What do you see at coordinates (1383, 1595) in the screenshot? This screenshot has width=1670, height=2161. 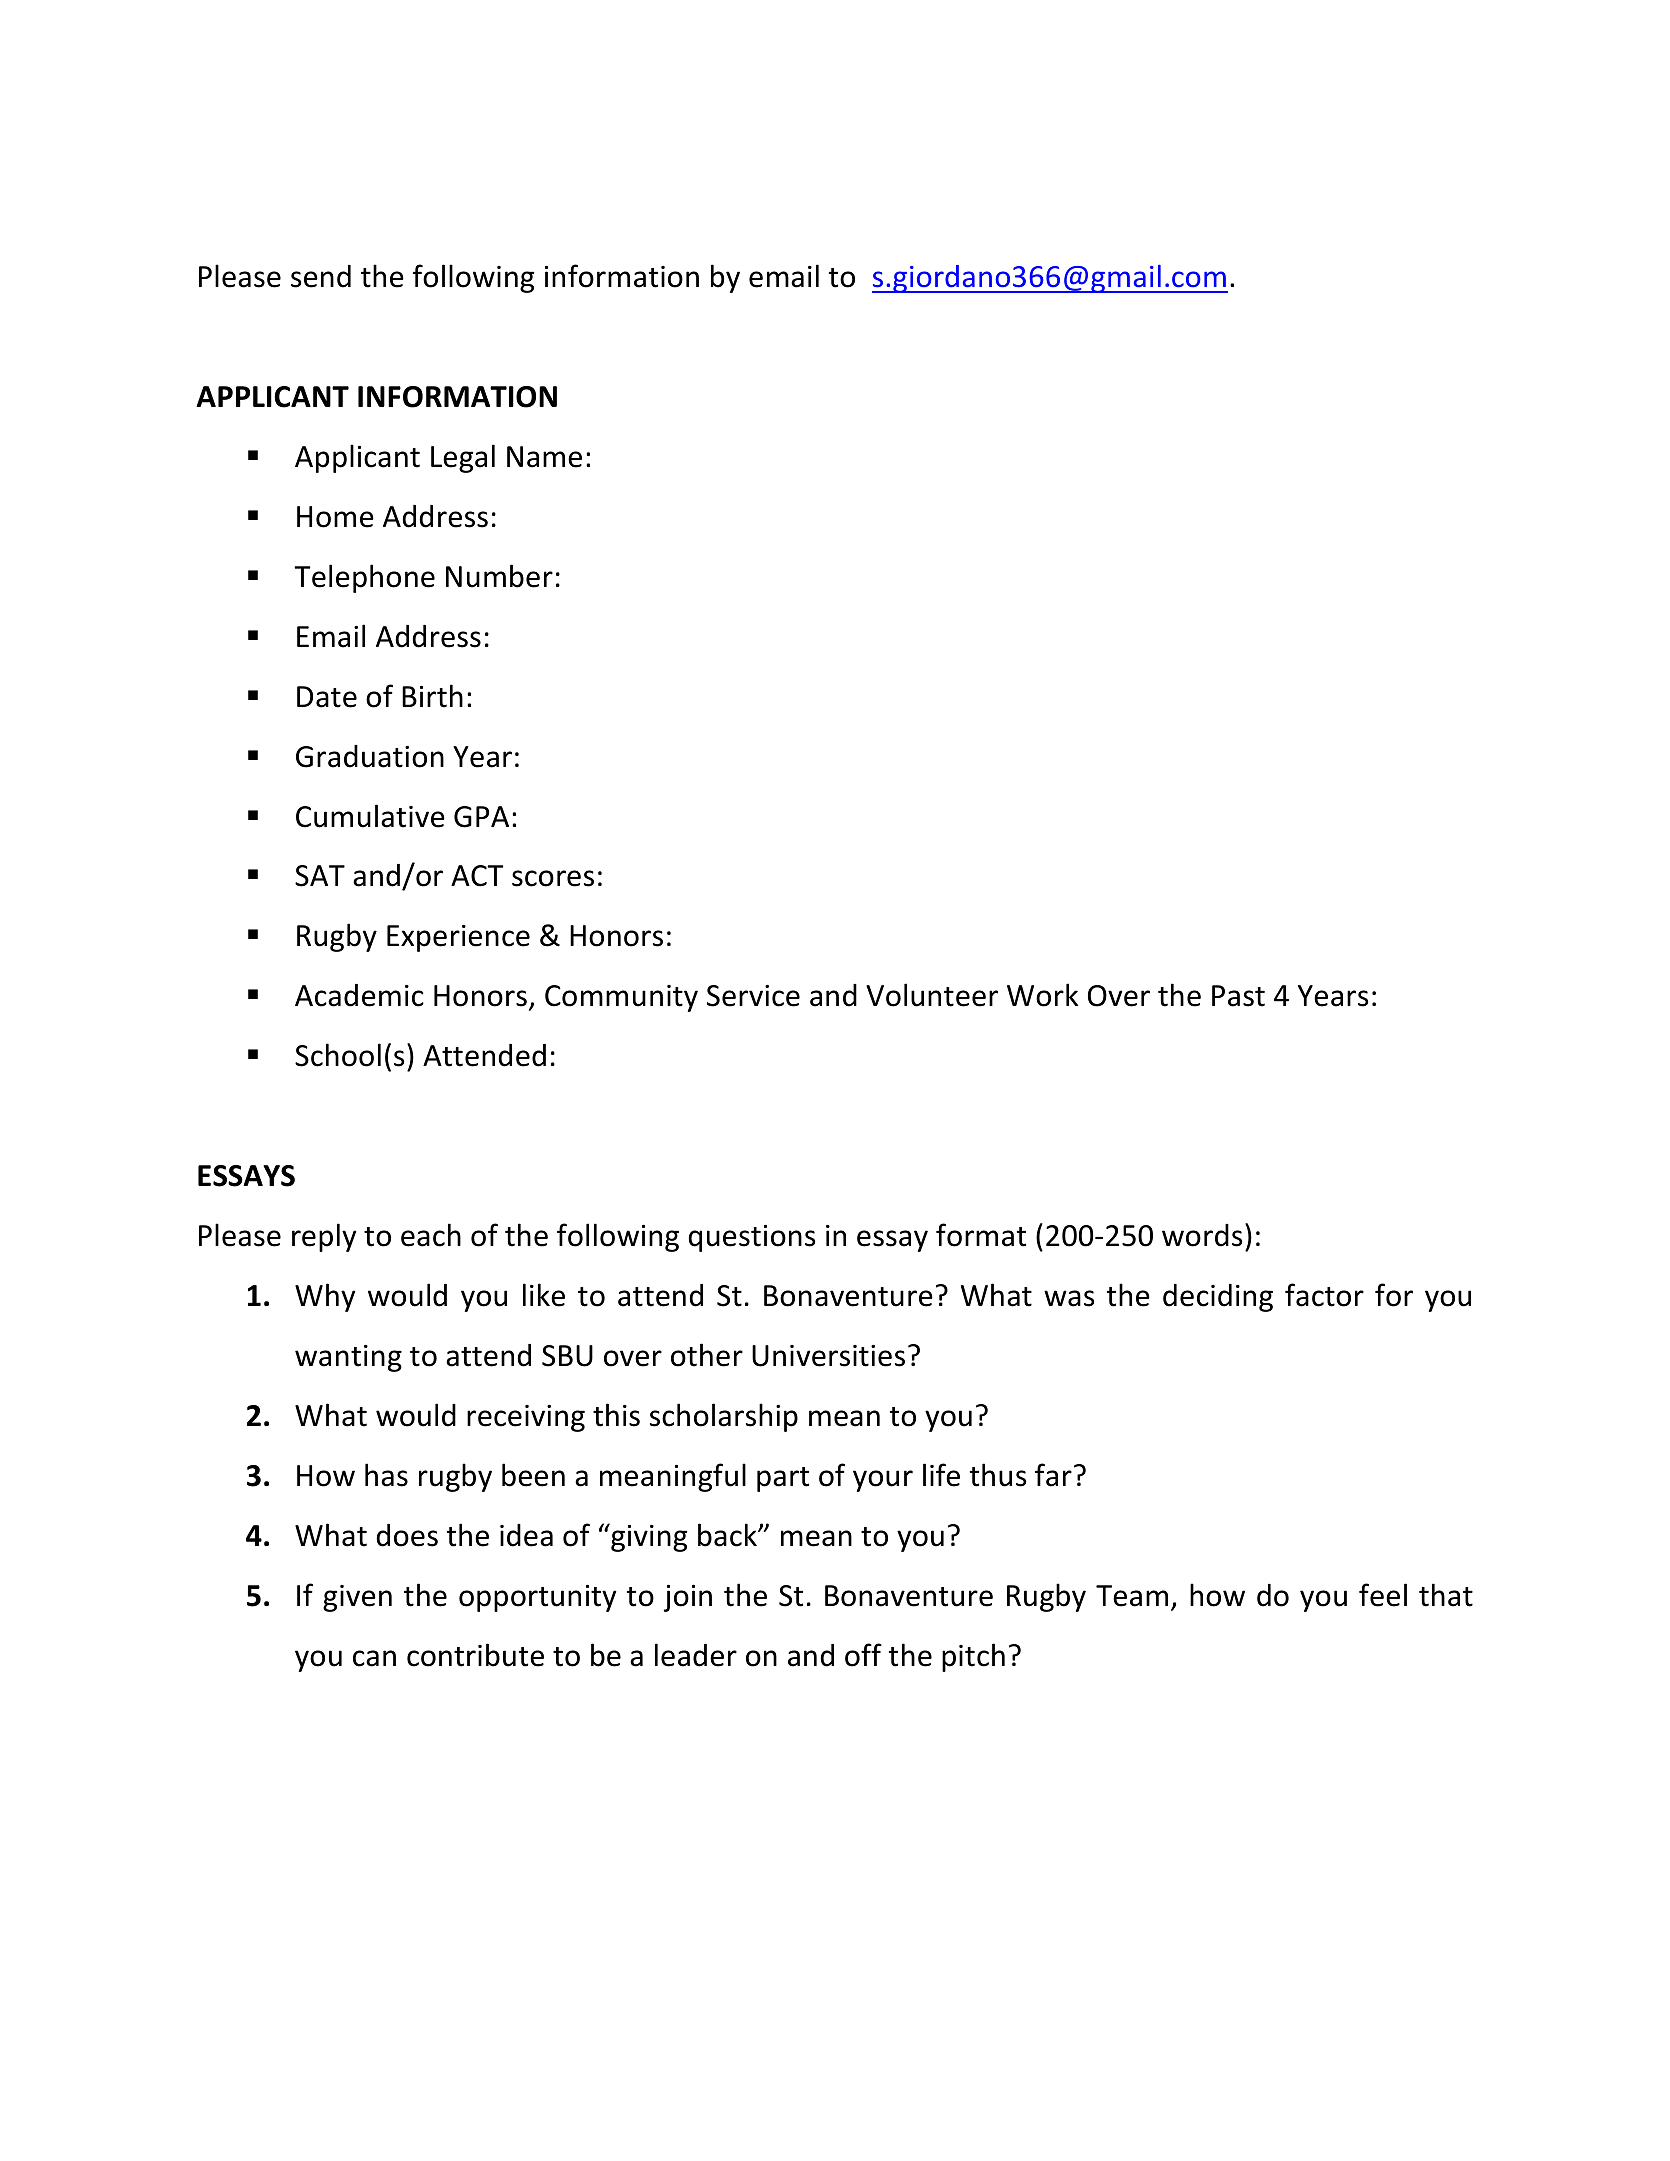 I see `feel` at bounding box center [1383, 1595].
